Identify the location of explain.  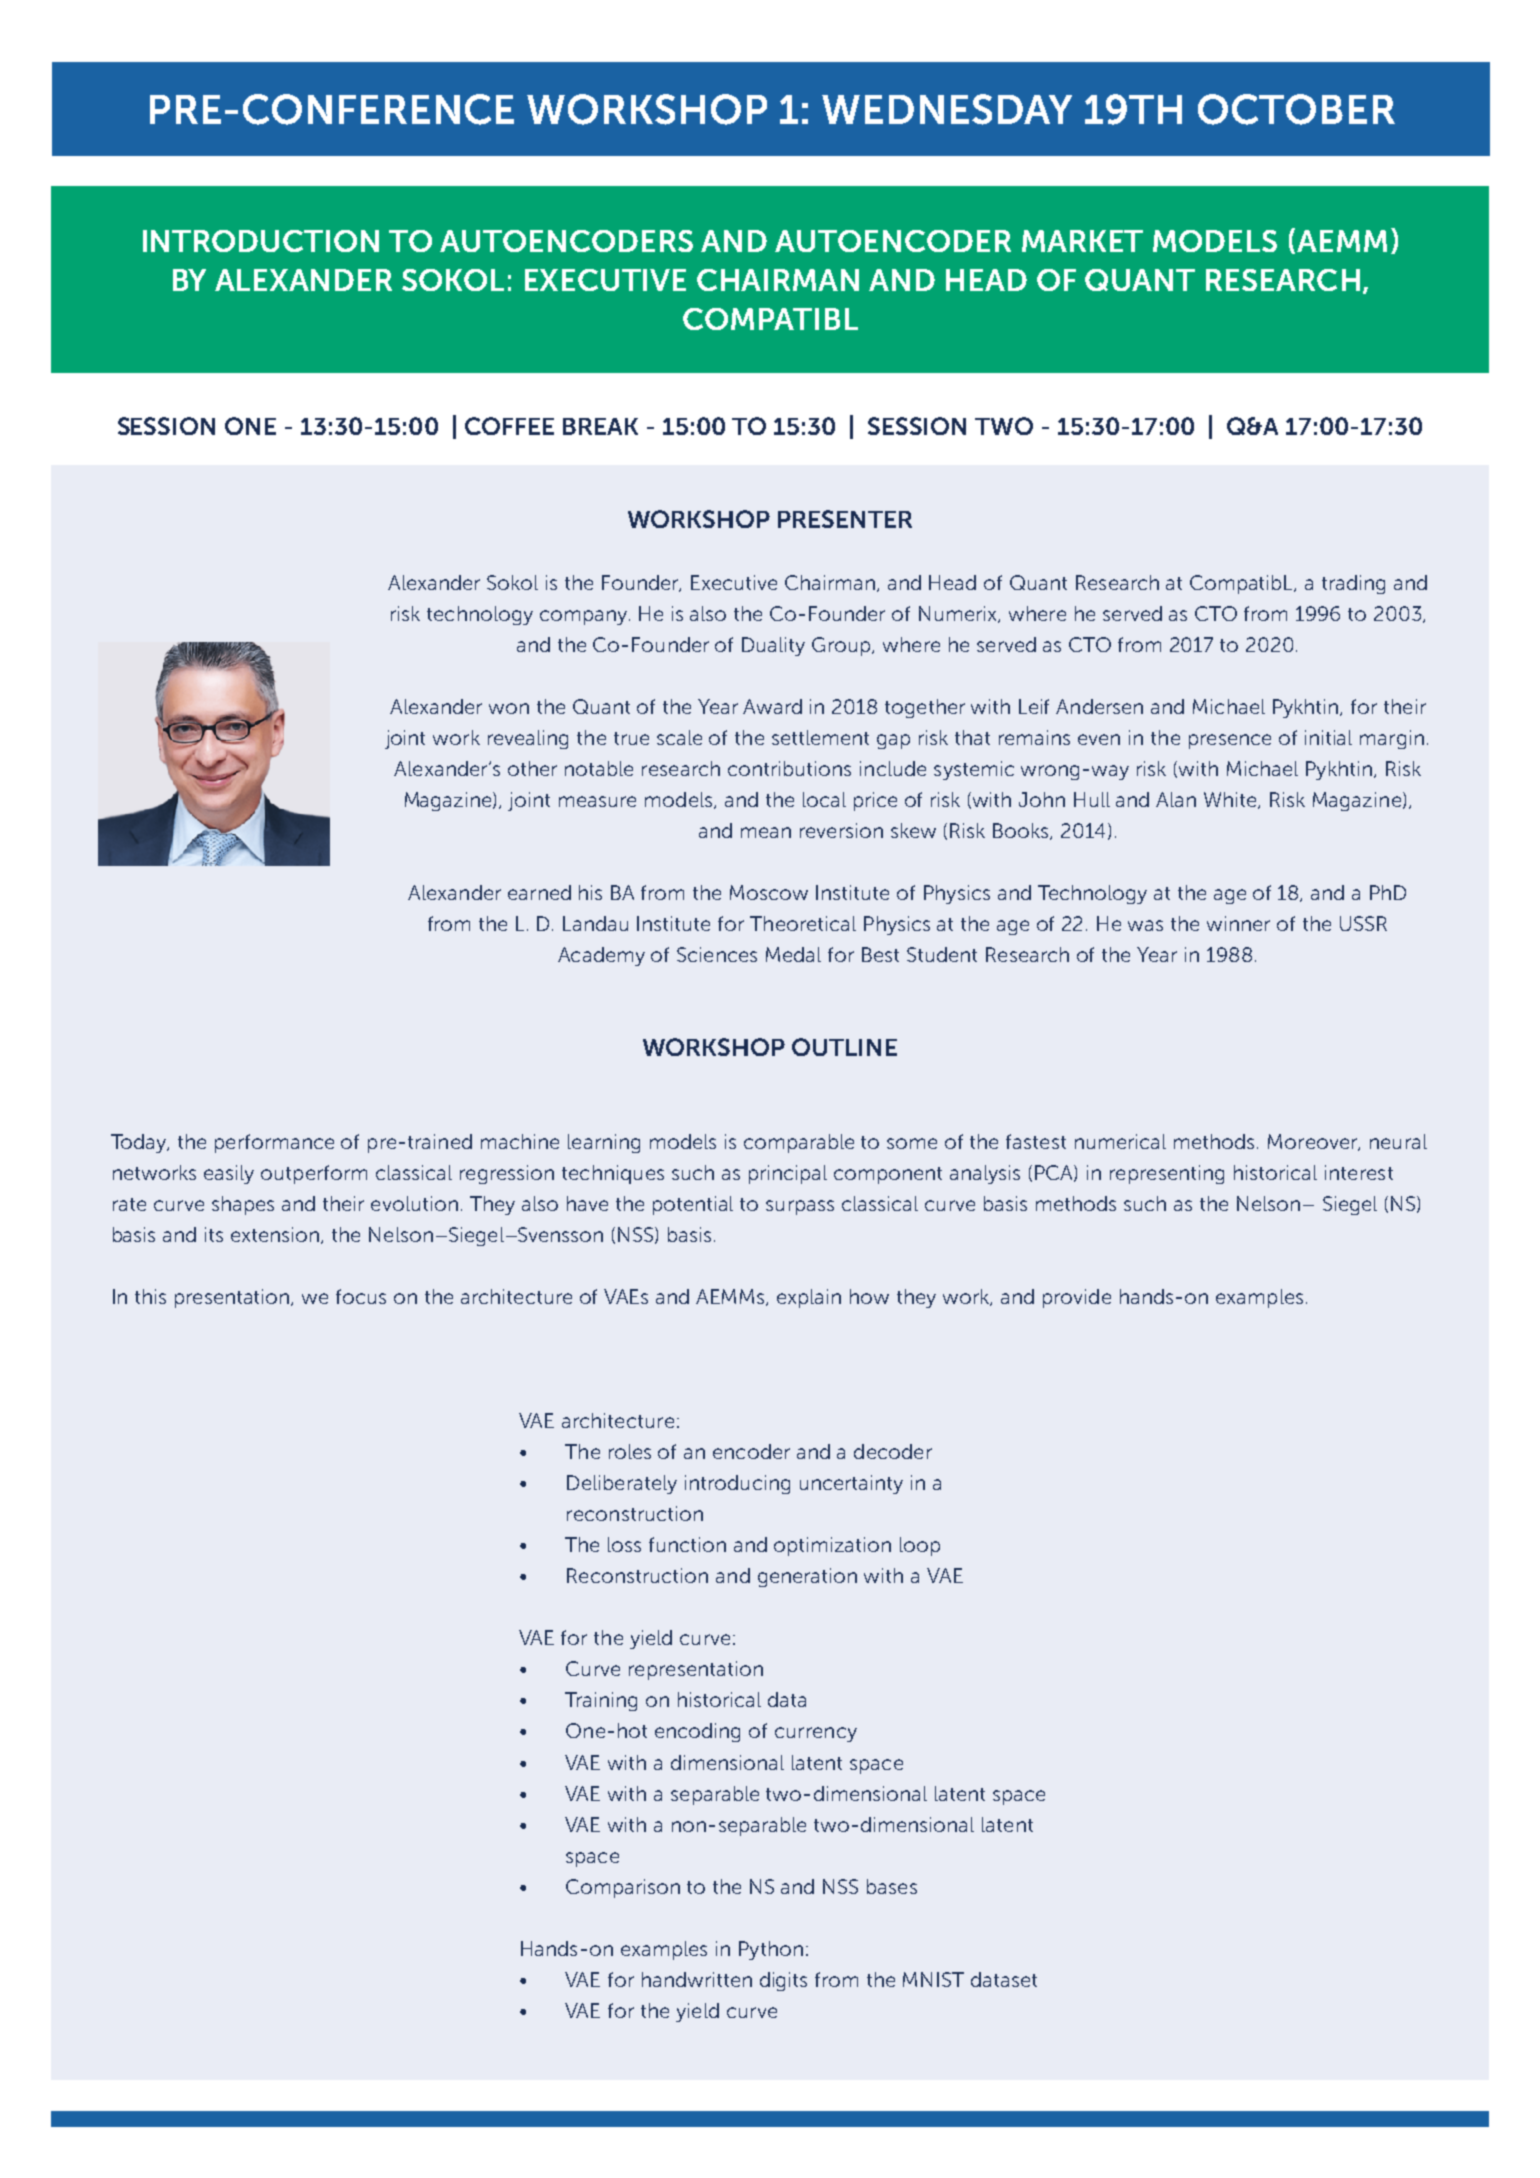
(809, 1298).
